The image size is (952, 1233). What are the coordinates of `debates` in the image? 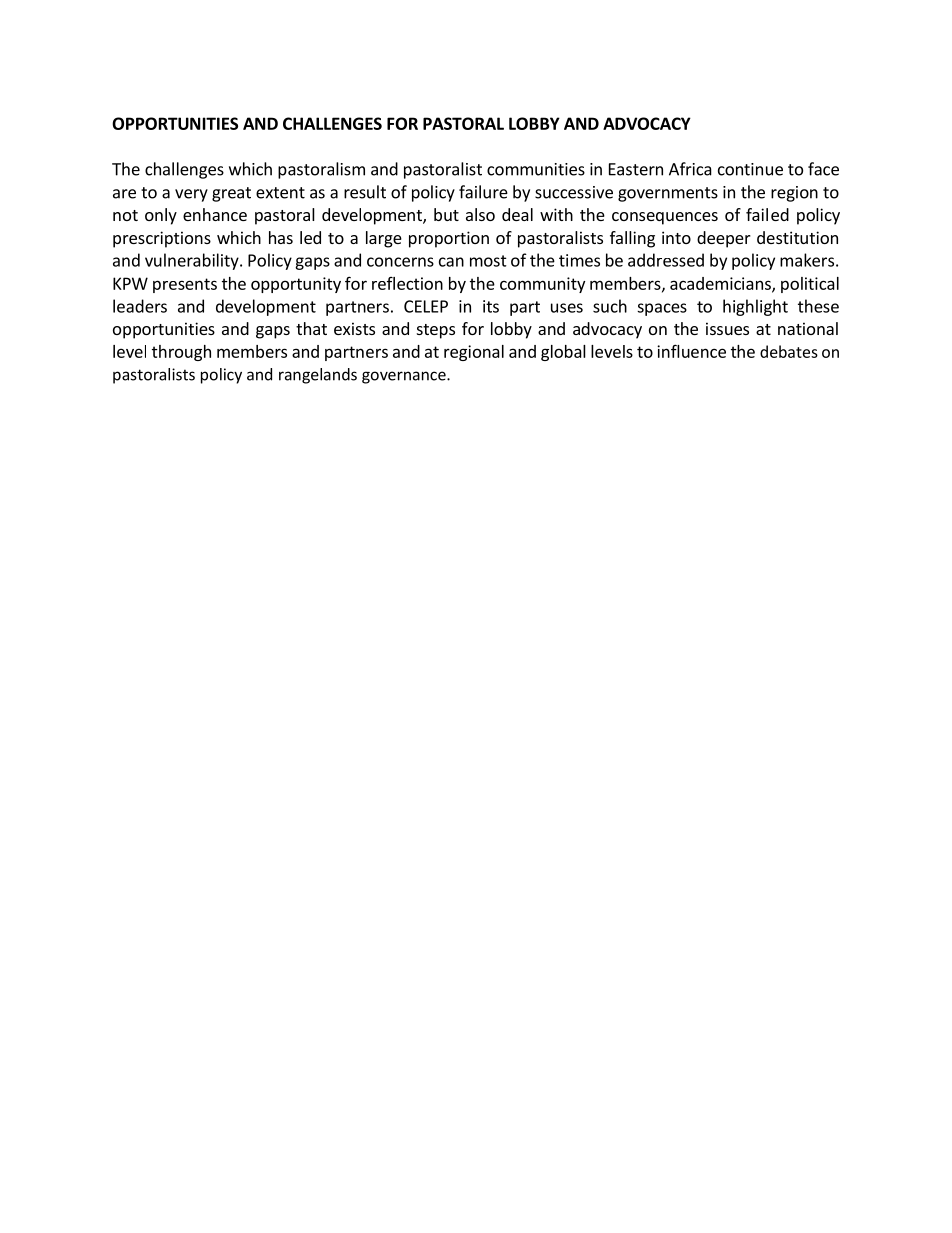 It's located at (789, 351).
